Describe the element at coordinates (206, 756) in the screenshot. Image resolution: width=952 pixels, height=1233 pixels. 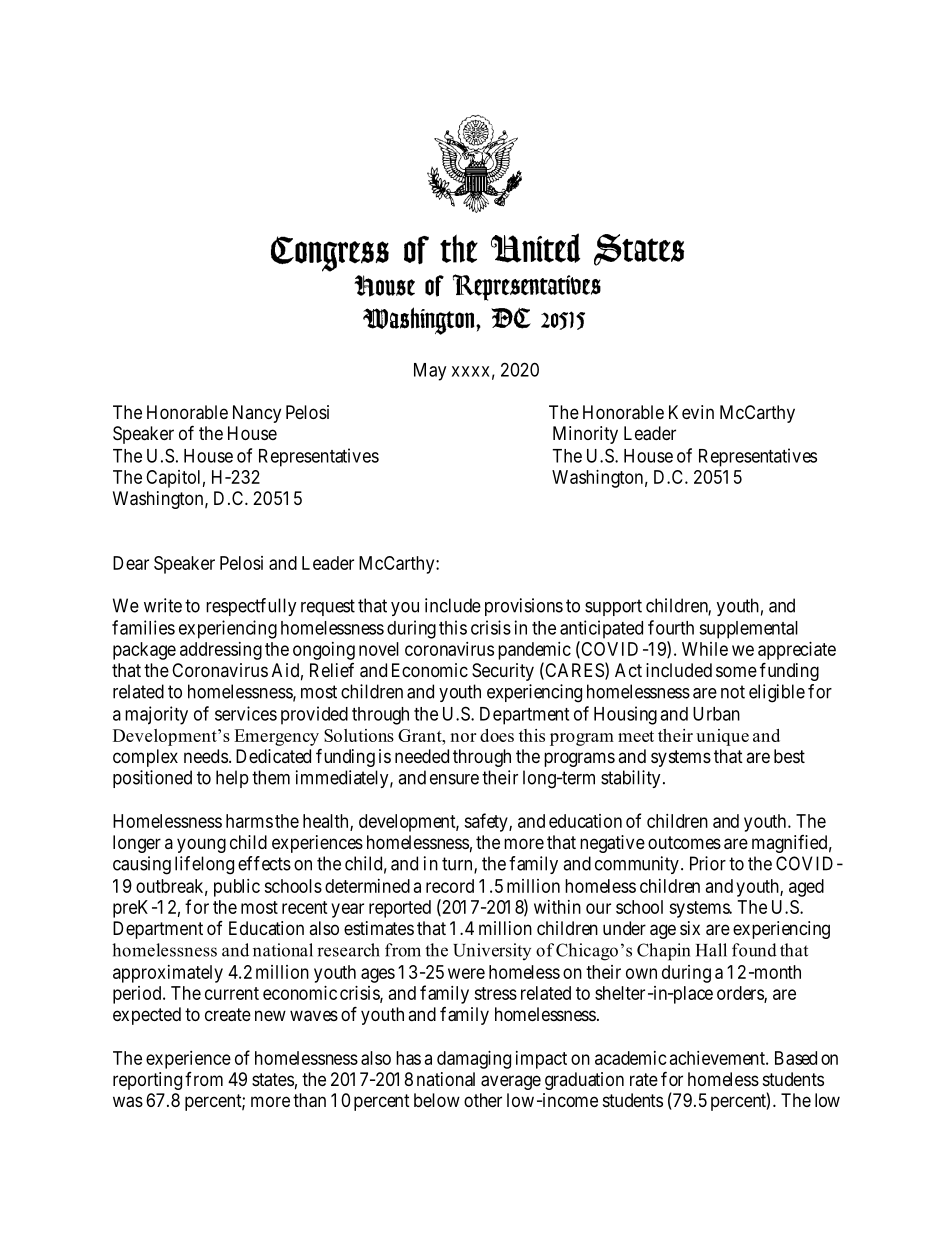
I see `needs` at that location.
